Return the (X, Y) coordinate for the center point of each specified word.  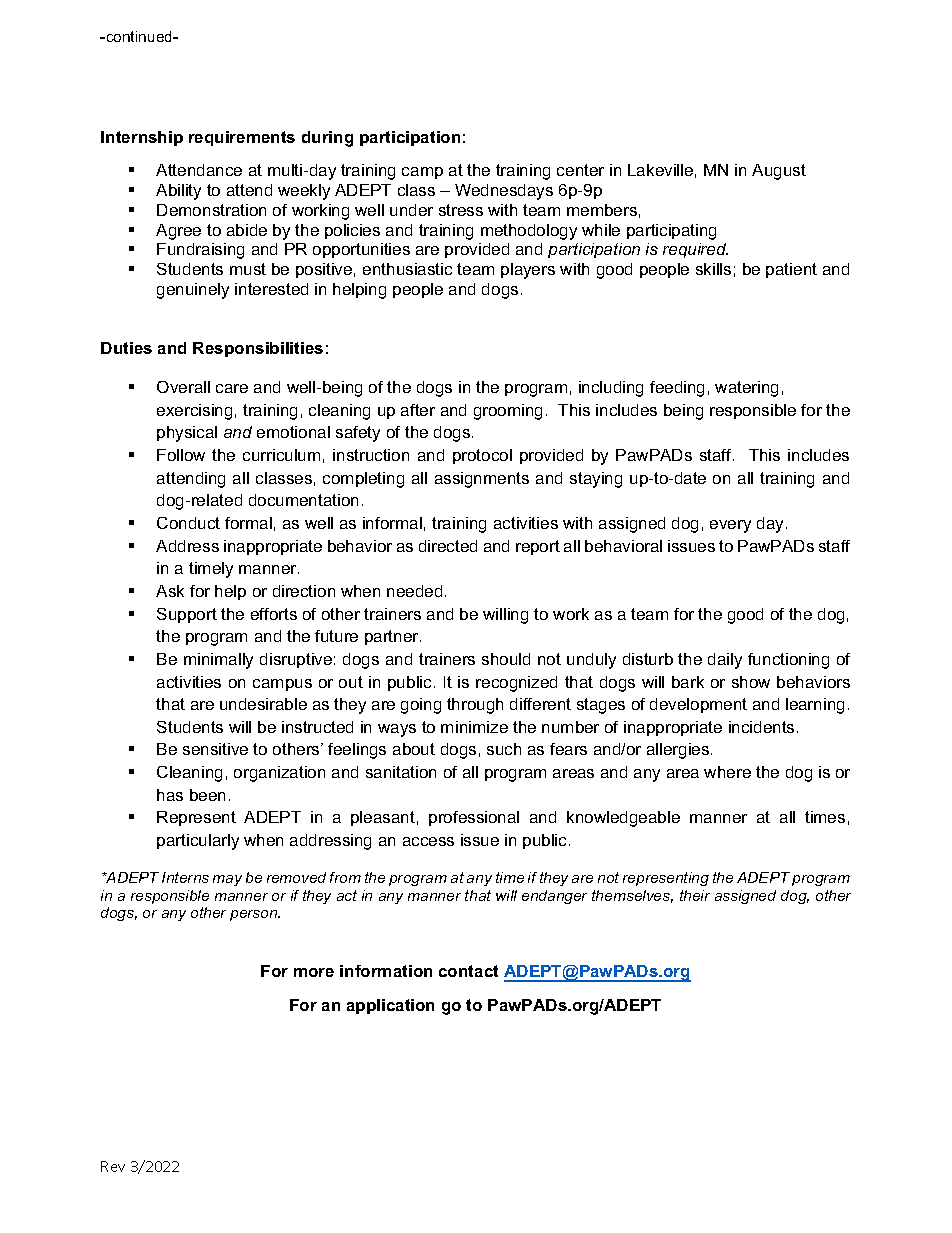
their (695, 895)
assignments (482, 480)
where (727, 772)
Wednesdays (504, 192)
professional (474, 818)
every (730, 526)
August (779, 172)
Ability (178, 192)
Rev (113, 1166)
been (207, 795)
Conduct (188, 523)
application (390, 1006)
